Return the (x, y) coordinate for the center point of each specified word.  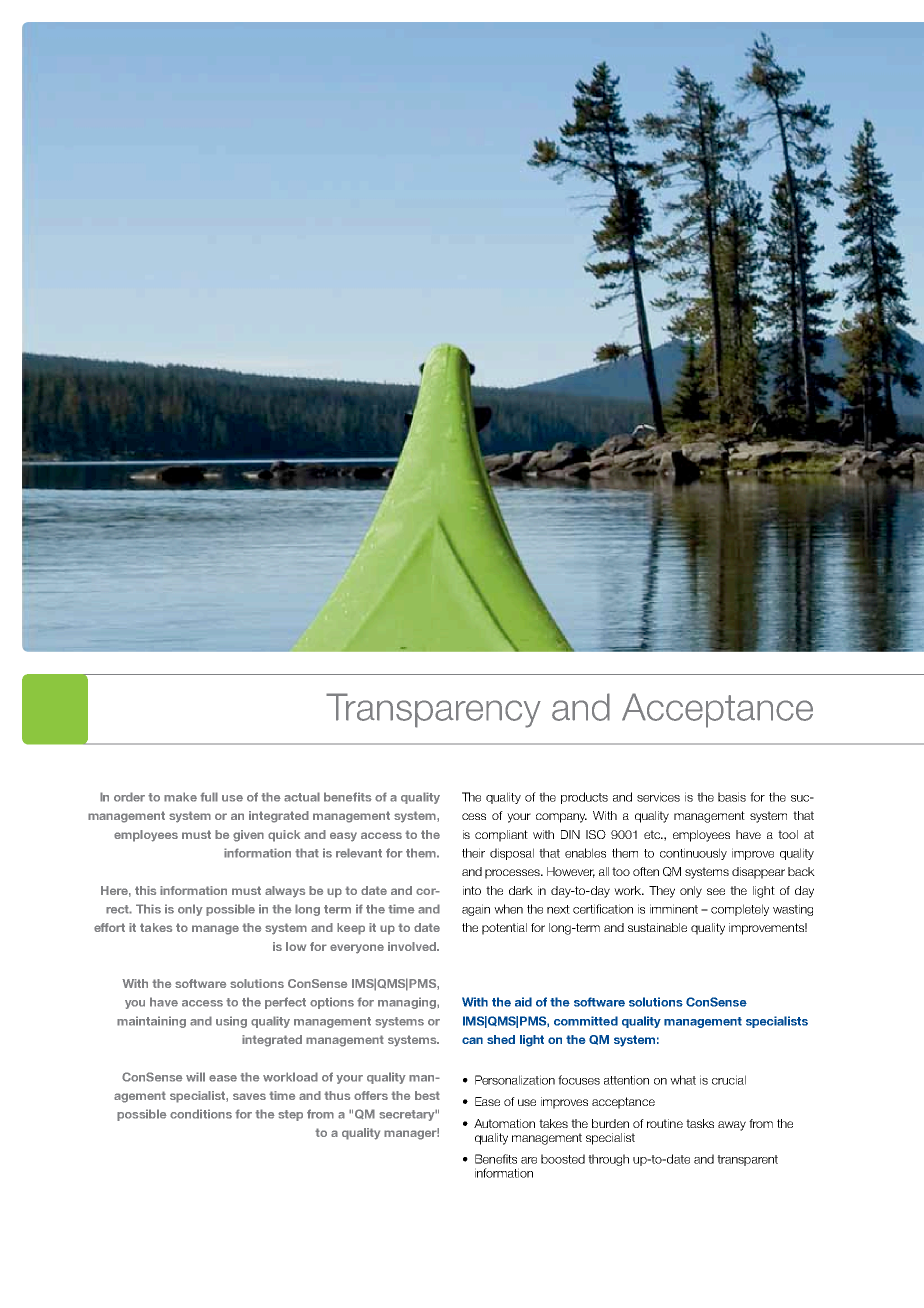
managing (408, 1003)
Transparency (433, 710)
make (180, 797)
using (231, 1022)
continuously (693, 854)
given (248, 836)
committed (586, 1021)
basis (732, 797)
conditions (201, 1114)
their (473, 853)
